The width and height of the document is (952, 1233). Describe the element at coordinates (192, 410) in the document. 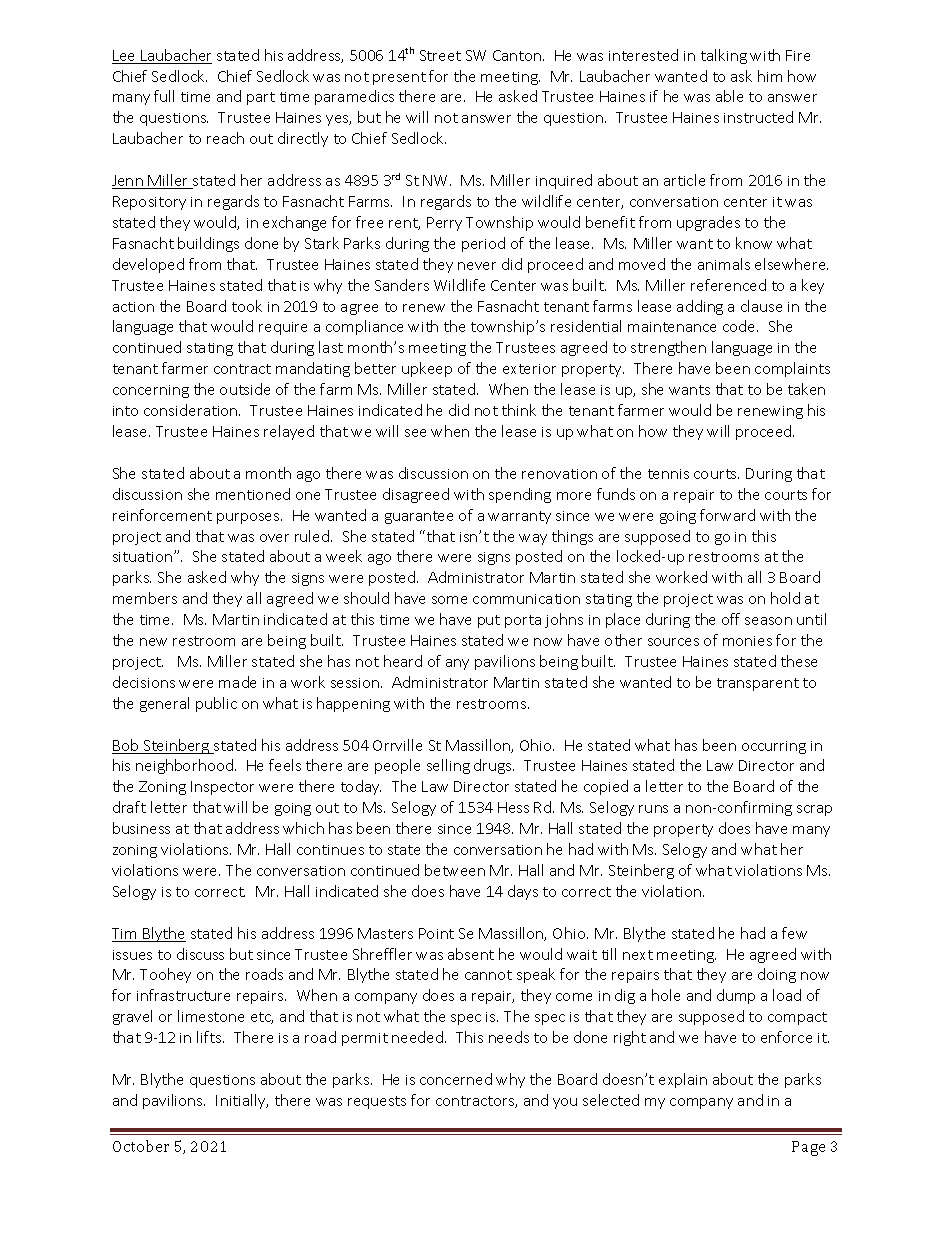

I see `consideration` at that location.
